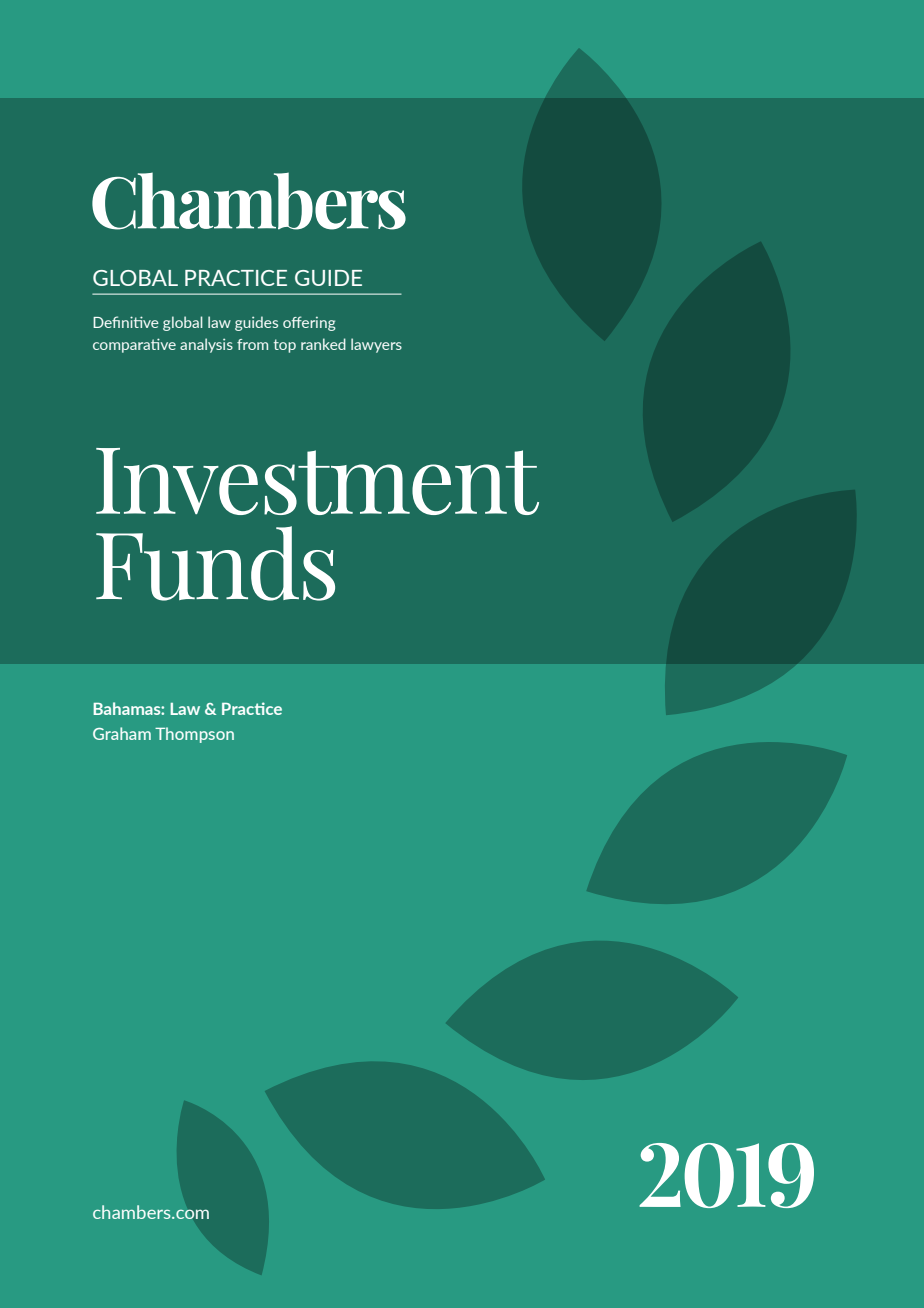 The image size is (924, 1308). Describe the element at coordinates (309, 323) in the document. I see `offering` at that location.
